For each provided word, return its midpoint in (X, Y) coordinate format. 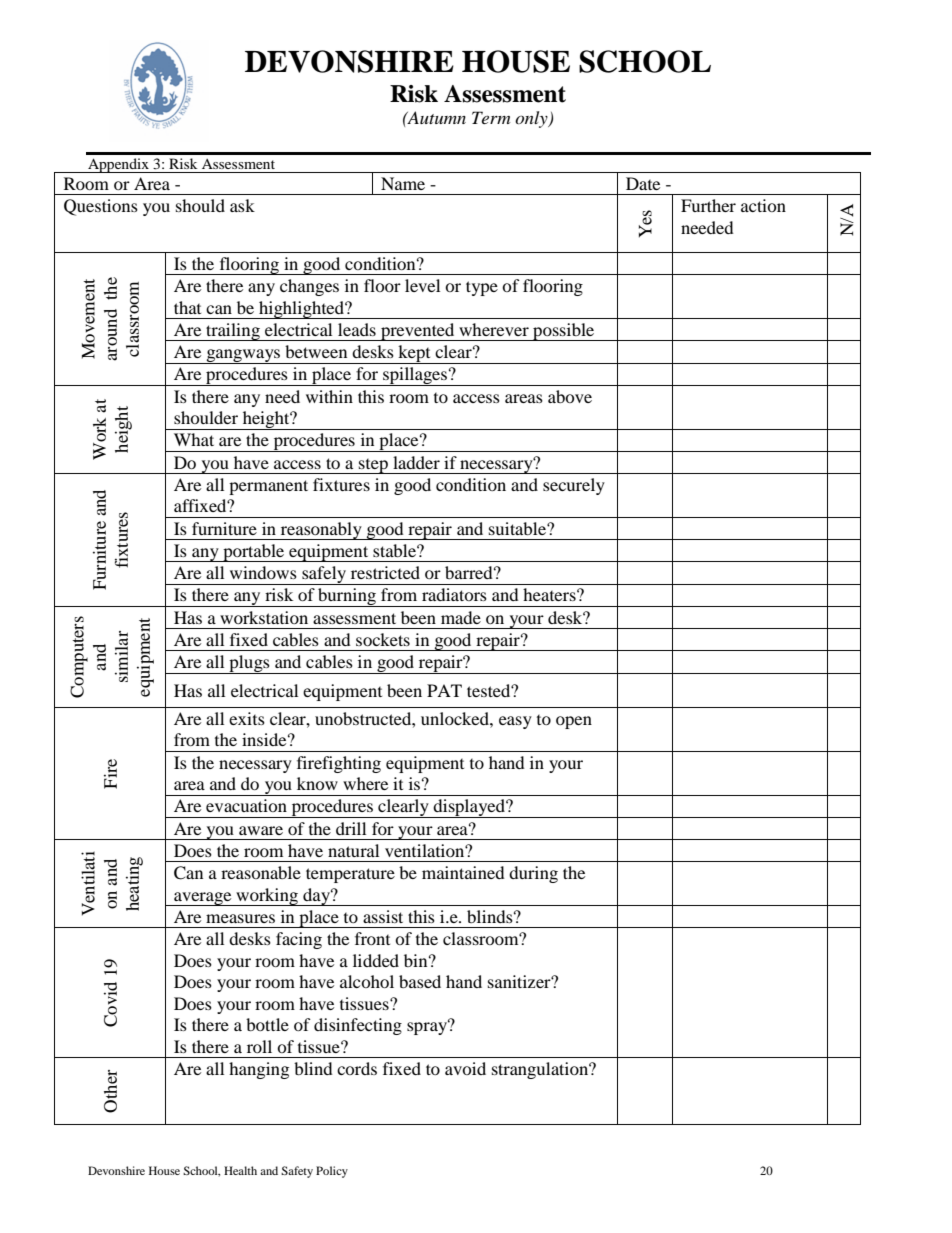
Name (403, 183)
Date (643, 183)
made (461, 617)
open (574, 722)
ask (242, 205)
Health (240, 1170)
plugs (249, 664)
